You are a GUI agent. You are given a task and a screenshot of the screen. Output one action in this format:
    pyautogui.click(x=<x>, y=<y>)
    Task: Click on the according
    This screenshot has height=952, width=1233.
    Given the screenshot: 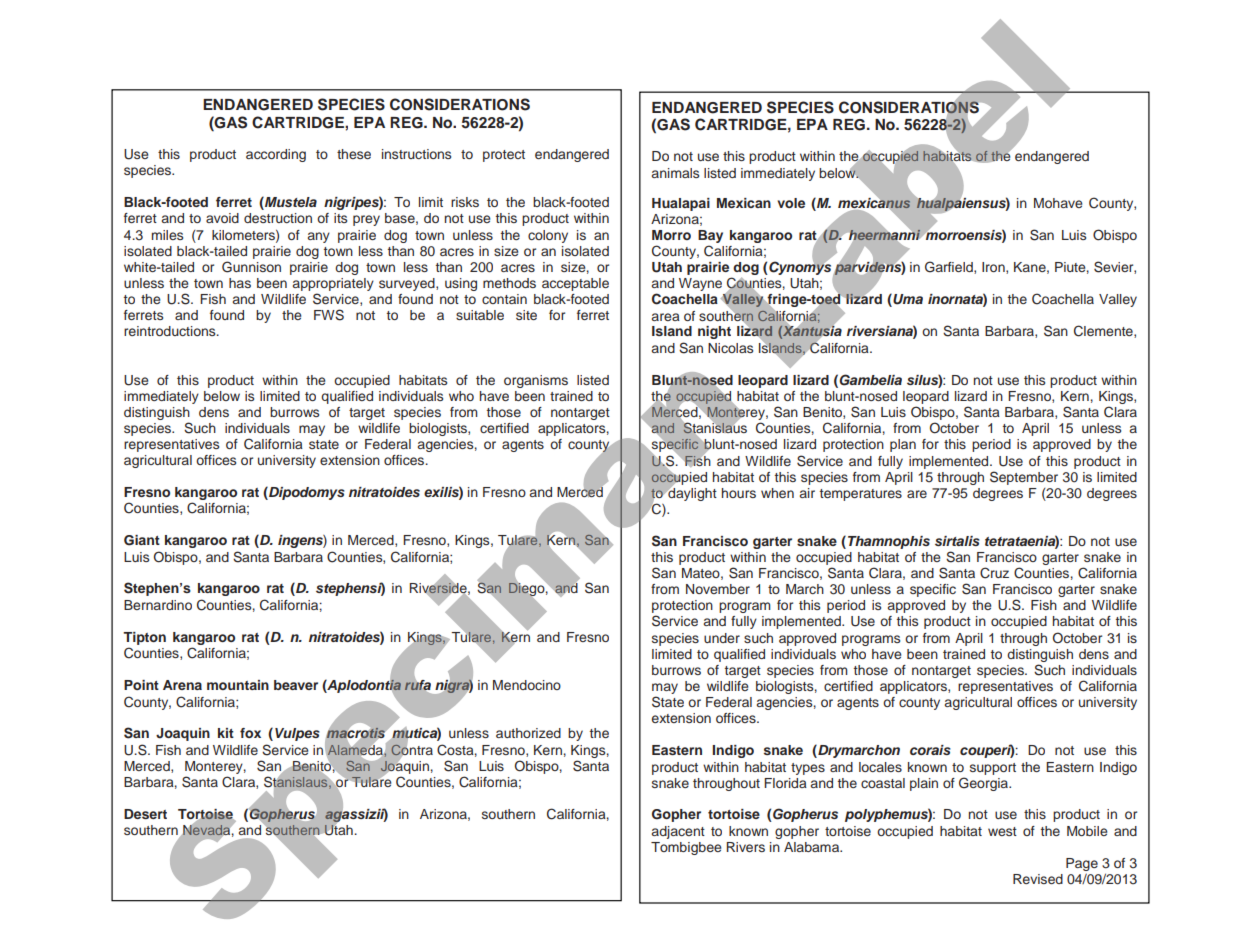 What is the action you would take?
    pyautogui.click(x=276, y=155)
